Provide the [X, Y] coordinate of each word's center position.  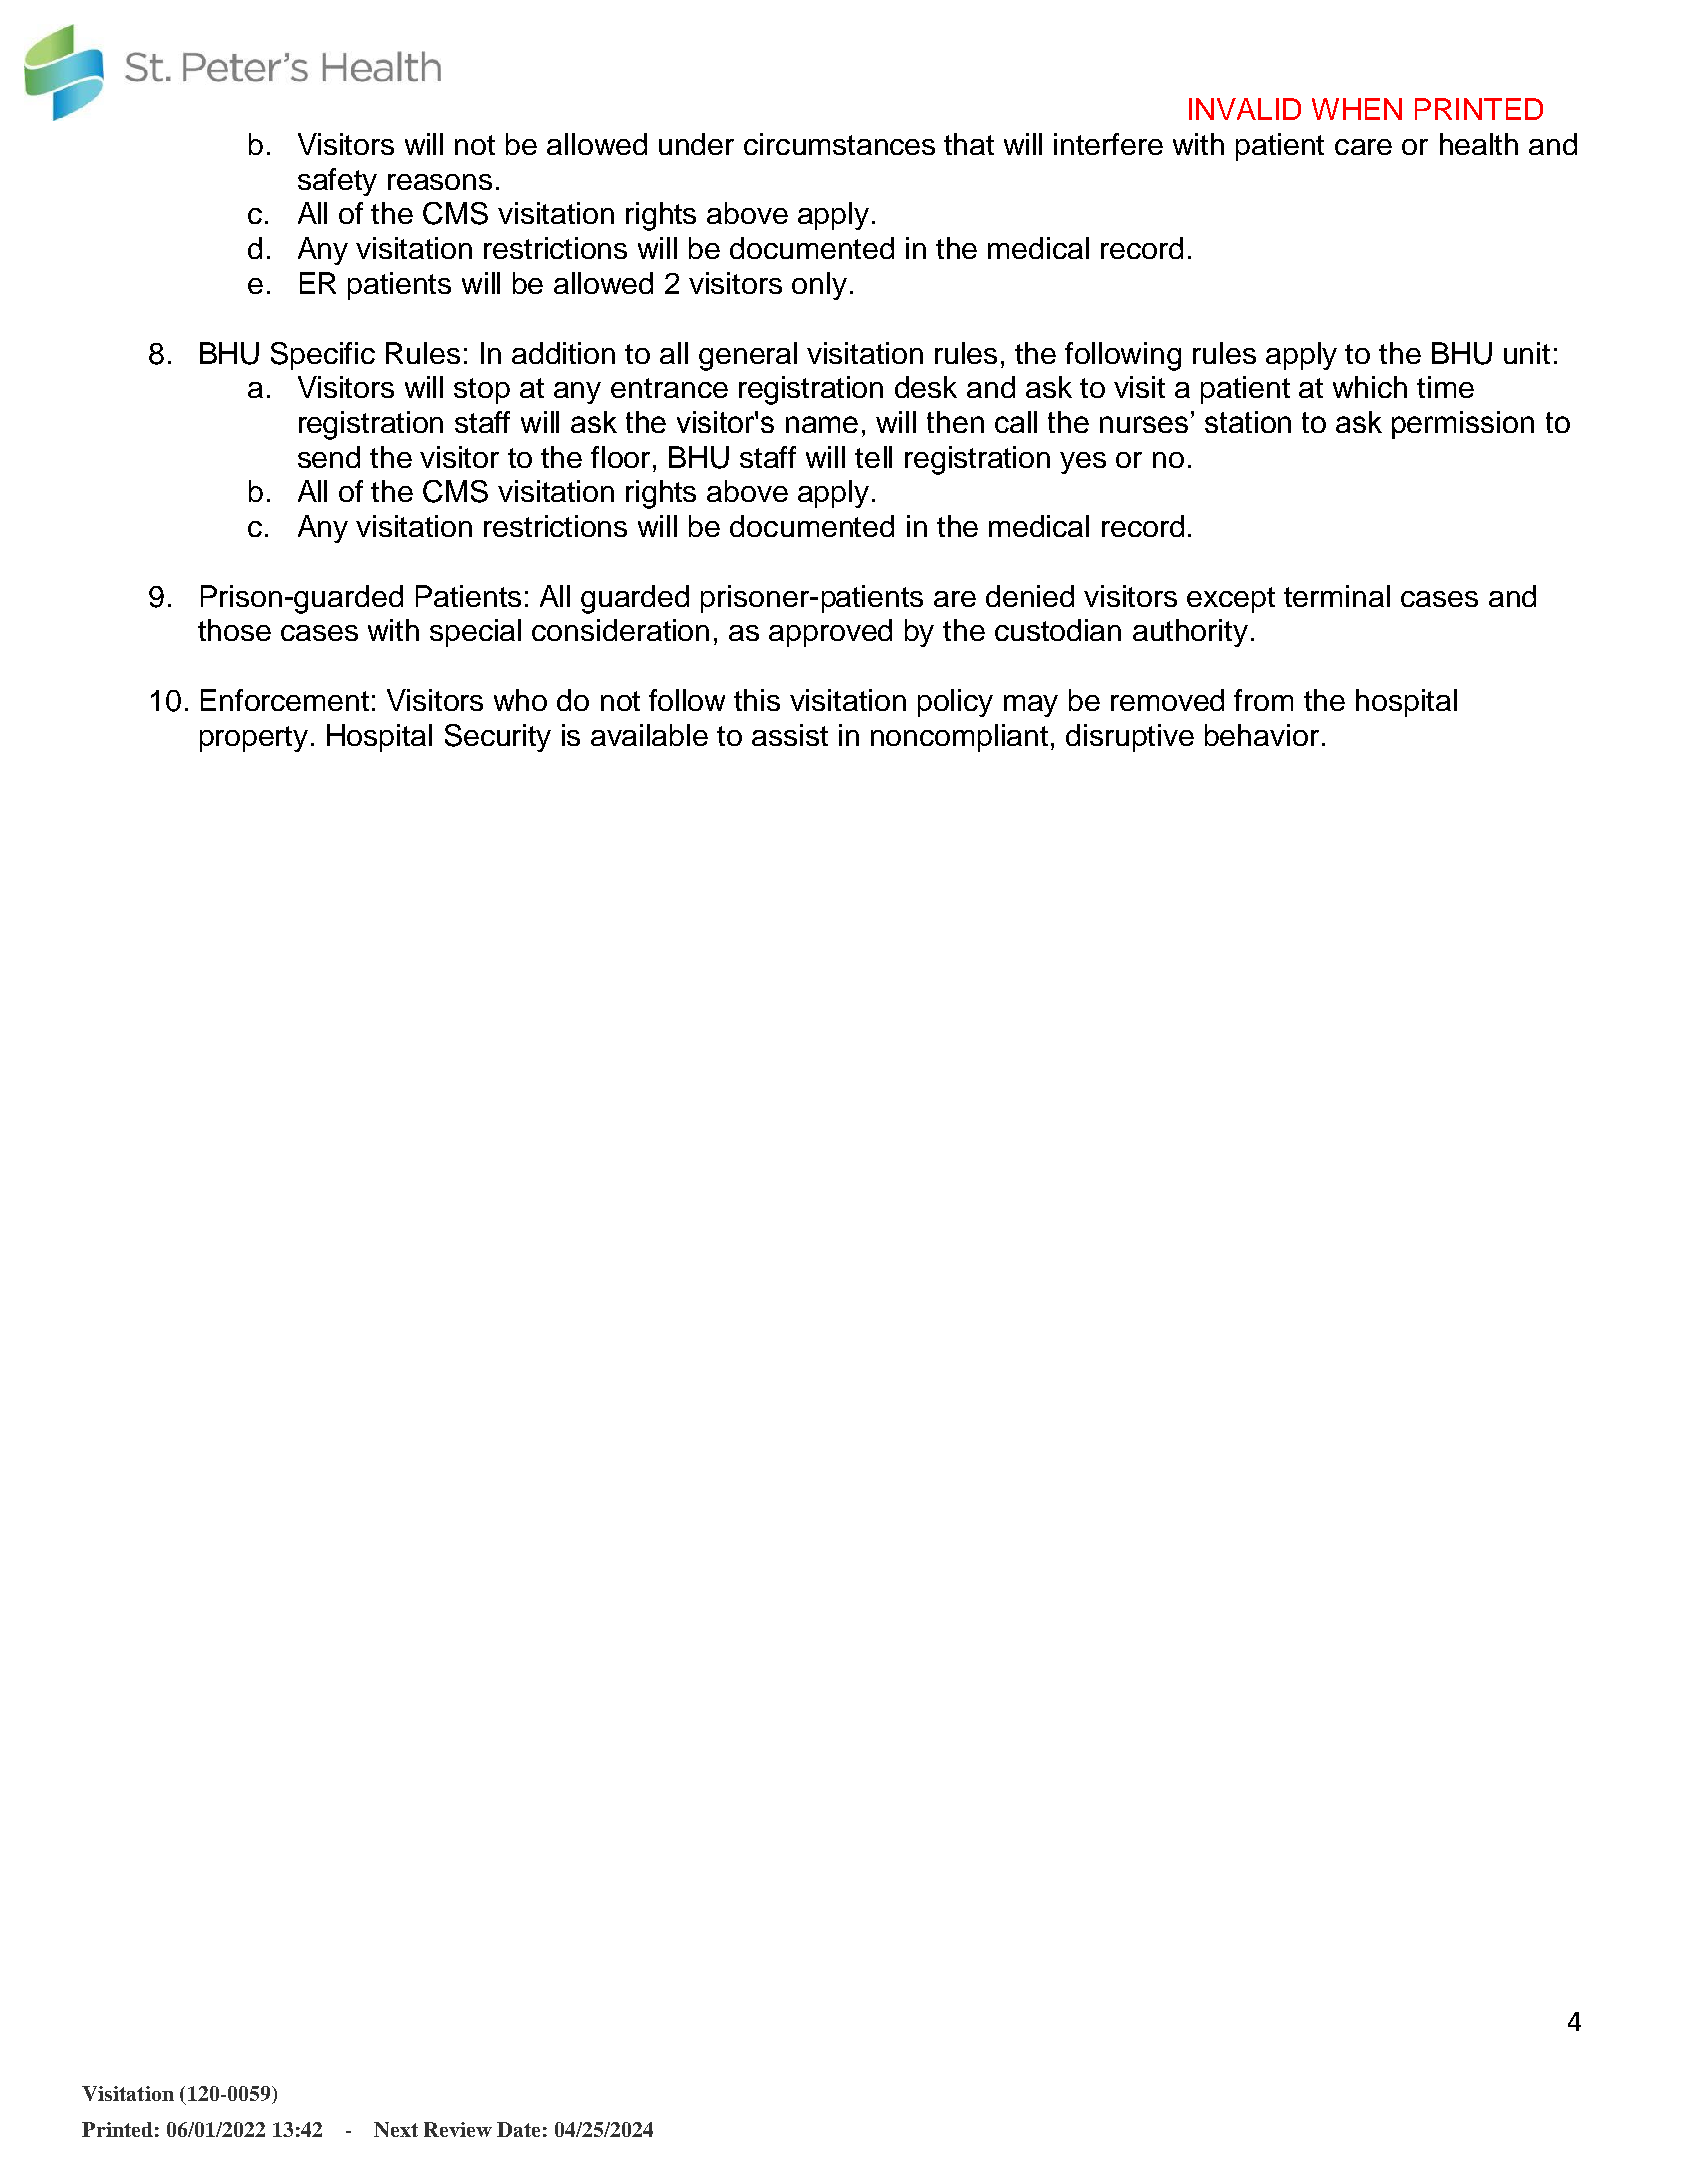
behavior [1262, 735]
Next [396, 2129]
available [649, 735]
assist [790, 735]
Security [498, 738]
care [1363, 147]
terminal [1337, 596]
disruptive [1130, 738]
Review [458, 2129]
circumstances [839, 144]
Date [518, 2129]
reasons [440, 182]
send [329, 457]
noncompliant [959, 738]
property [254, 739]
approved [830, 633]
